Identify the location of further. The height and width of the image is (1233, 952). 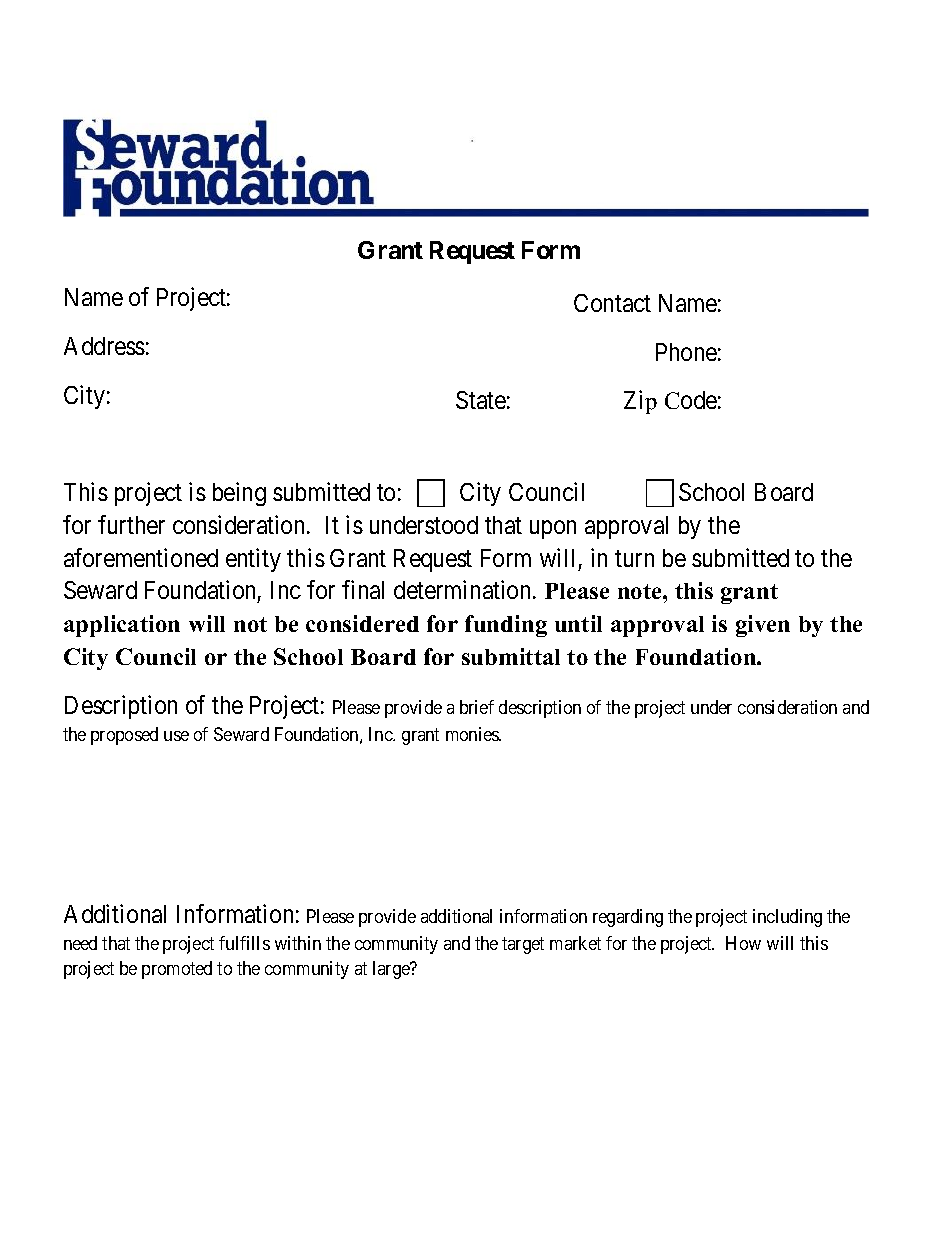
(131, 524).
